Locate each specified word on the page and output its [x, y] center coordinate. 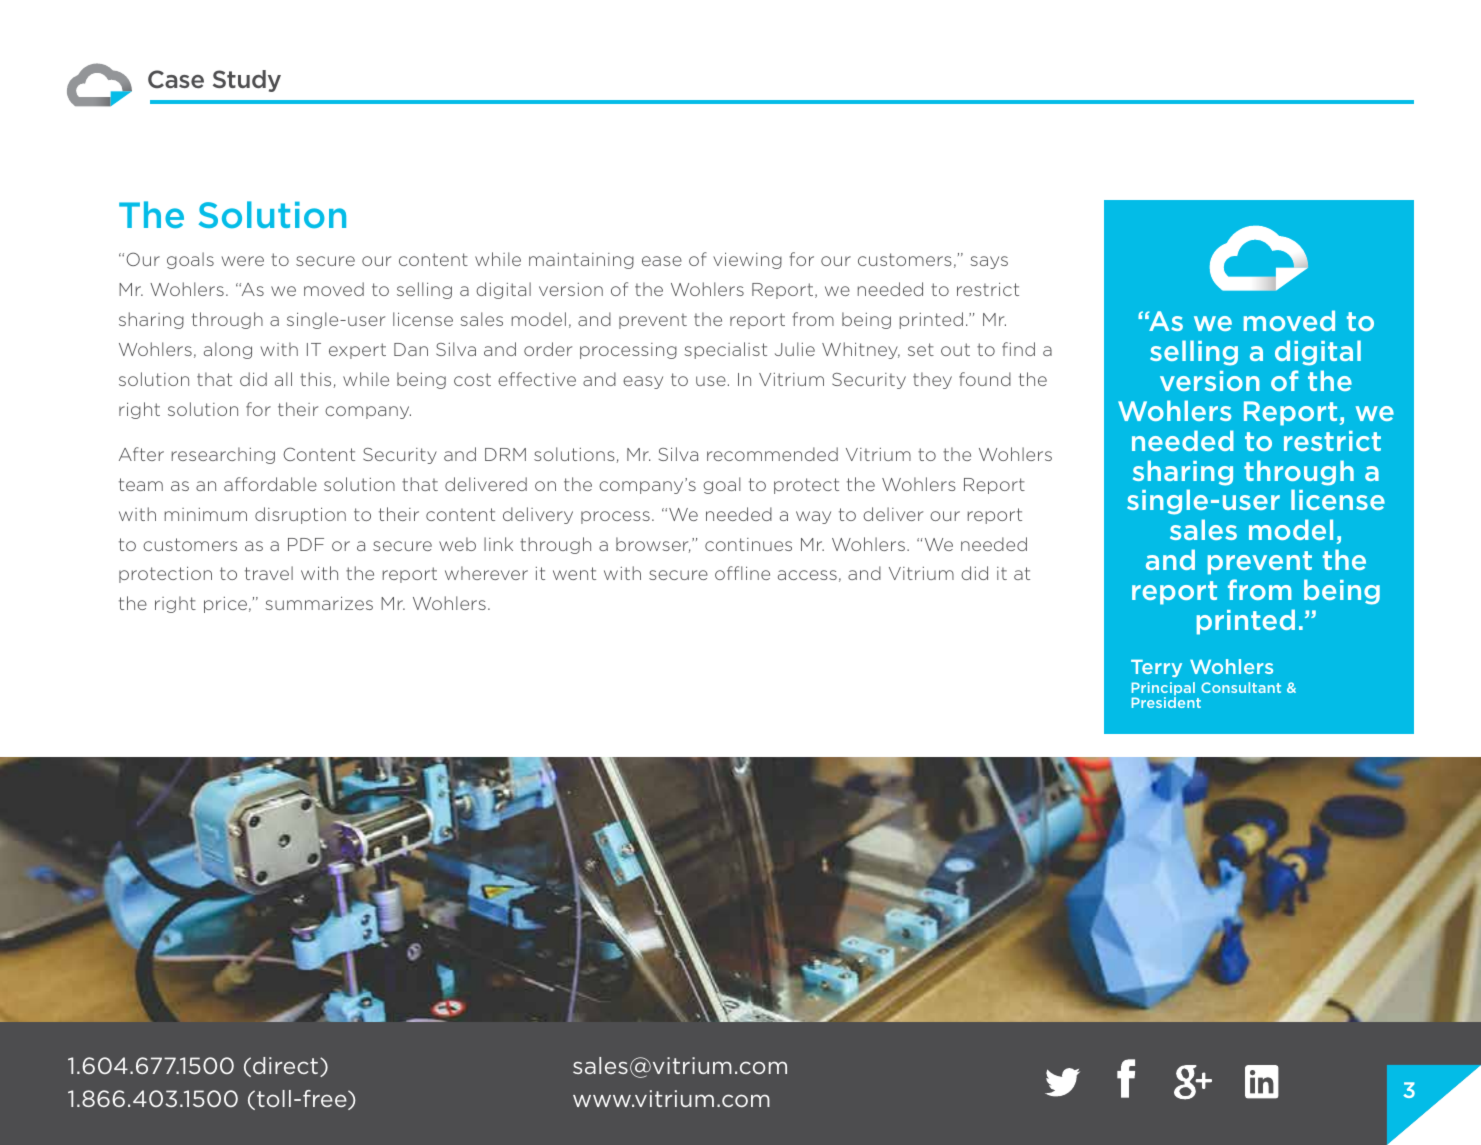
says [989, 262]
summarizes [319, 603]
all [283, 379]
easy [643, 382]
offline [742, 573]
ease [662, 261]
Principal [1163, 690]
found [985, 379]
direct [285, 1065]
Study [247, 81]
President [1166, 702]
